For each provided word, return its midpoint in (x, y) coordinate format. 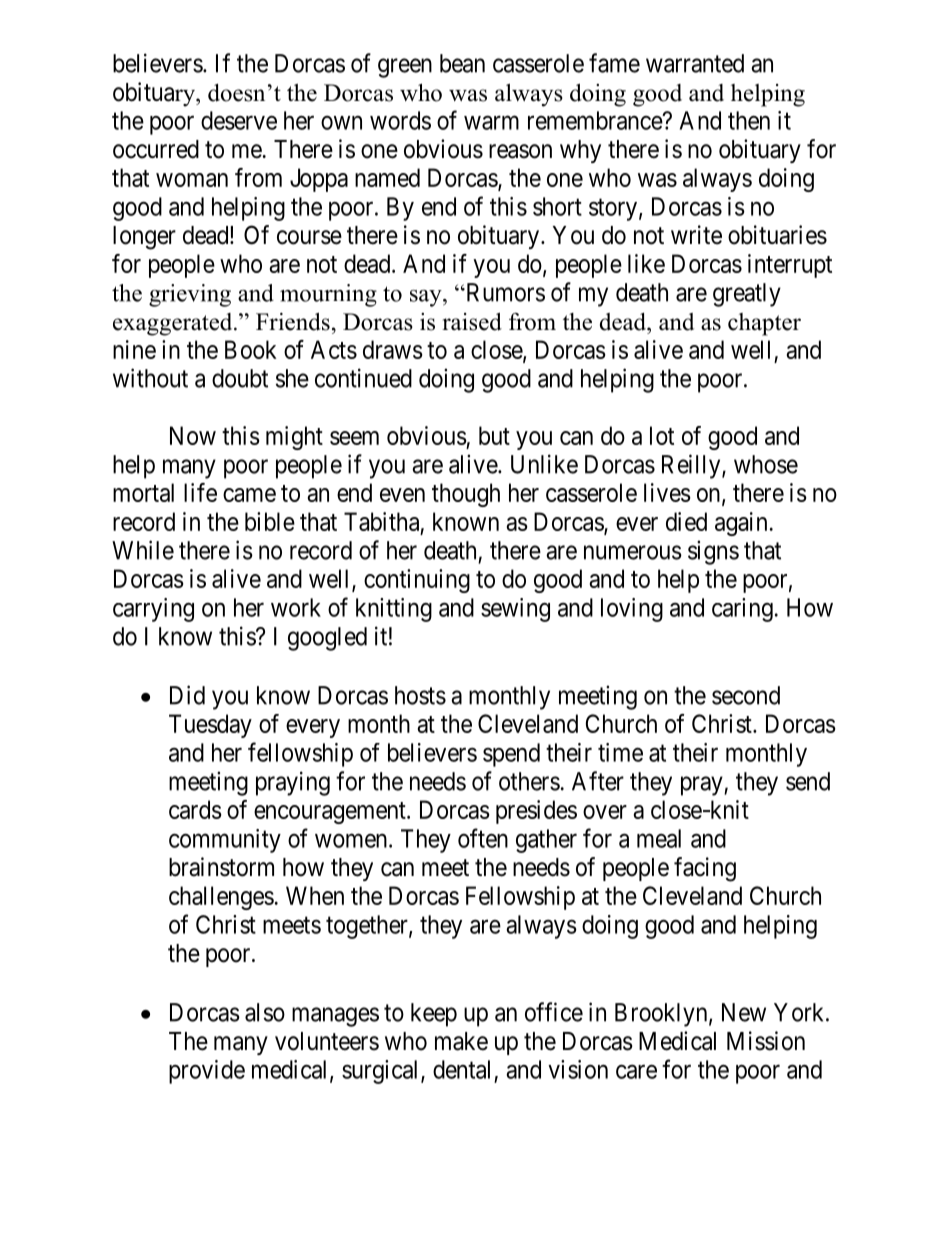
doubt (240, 378)
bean (462, 63)
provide (207, 1072)
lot (662, 435)
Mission (766, 1041)
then (749, 120)
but (494, 435)
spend (511, 755)
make (461, 1041)
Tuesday (210, 726)
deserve (239, 120)
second (746, 695)
